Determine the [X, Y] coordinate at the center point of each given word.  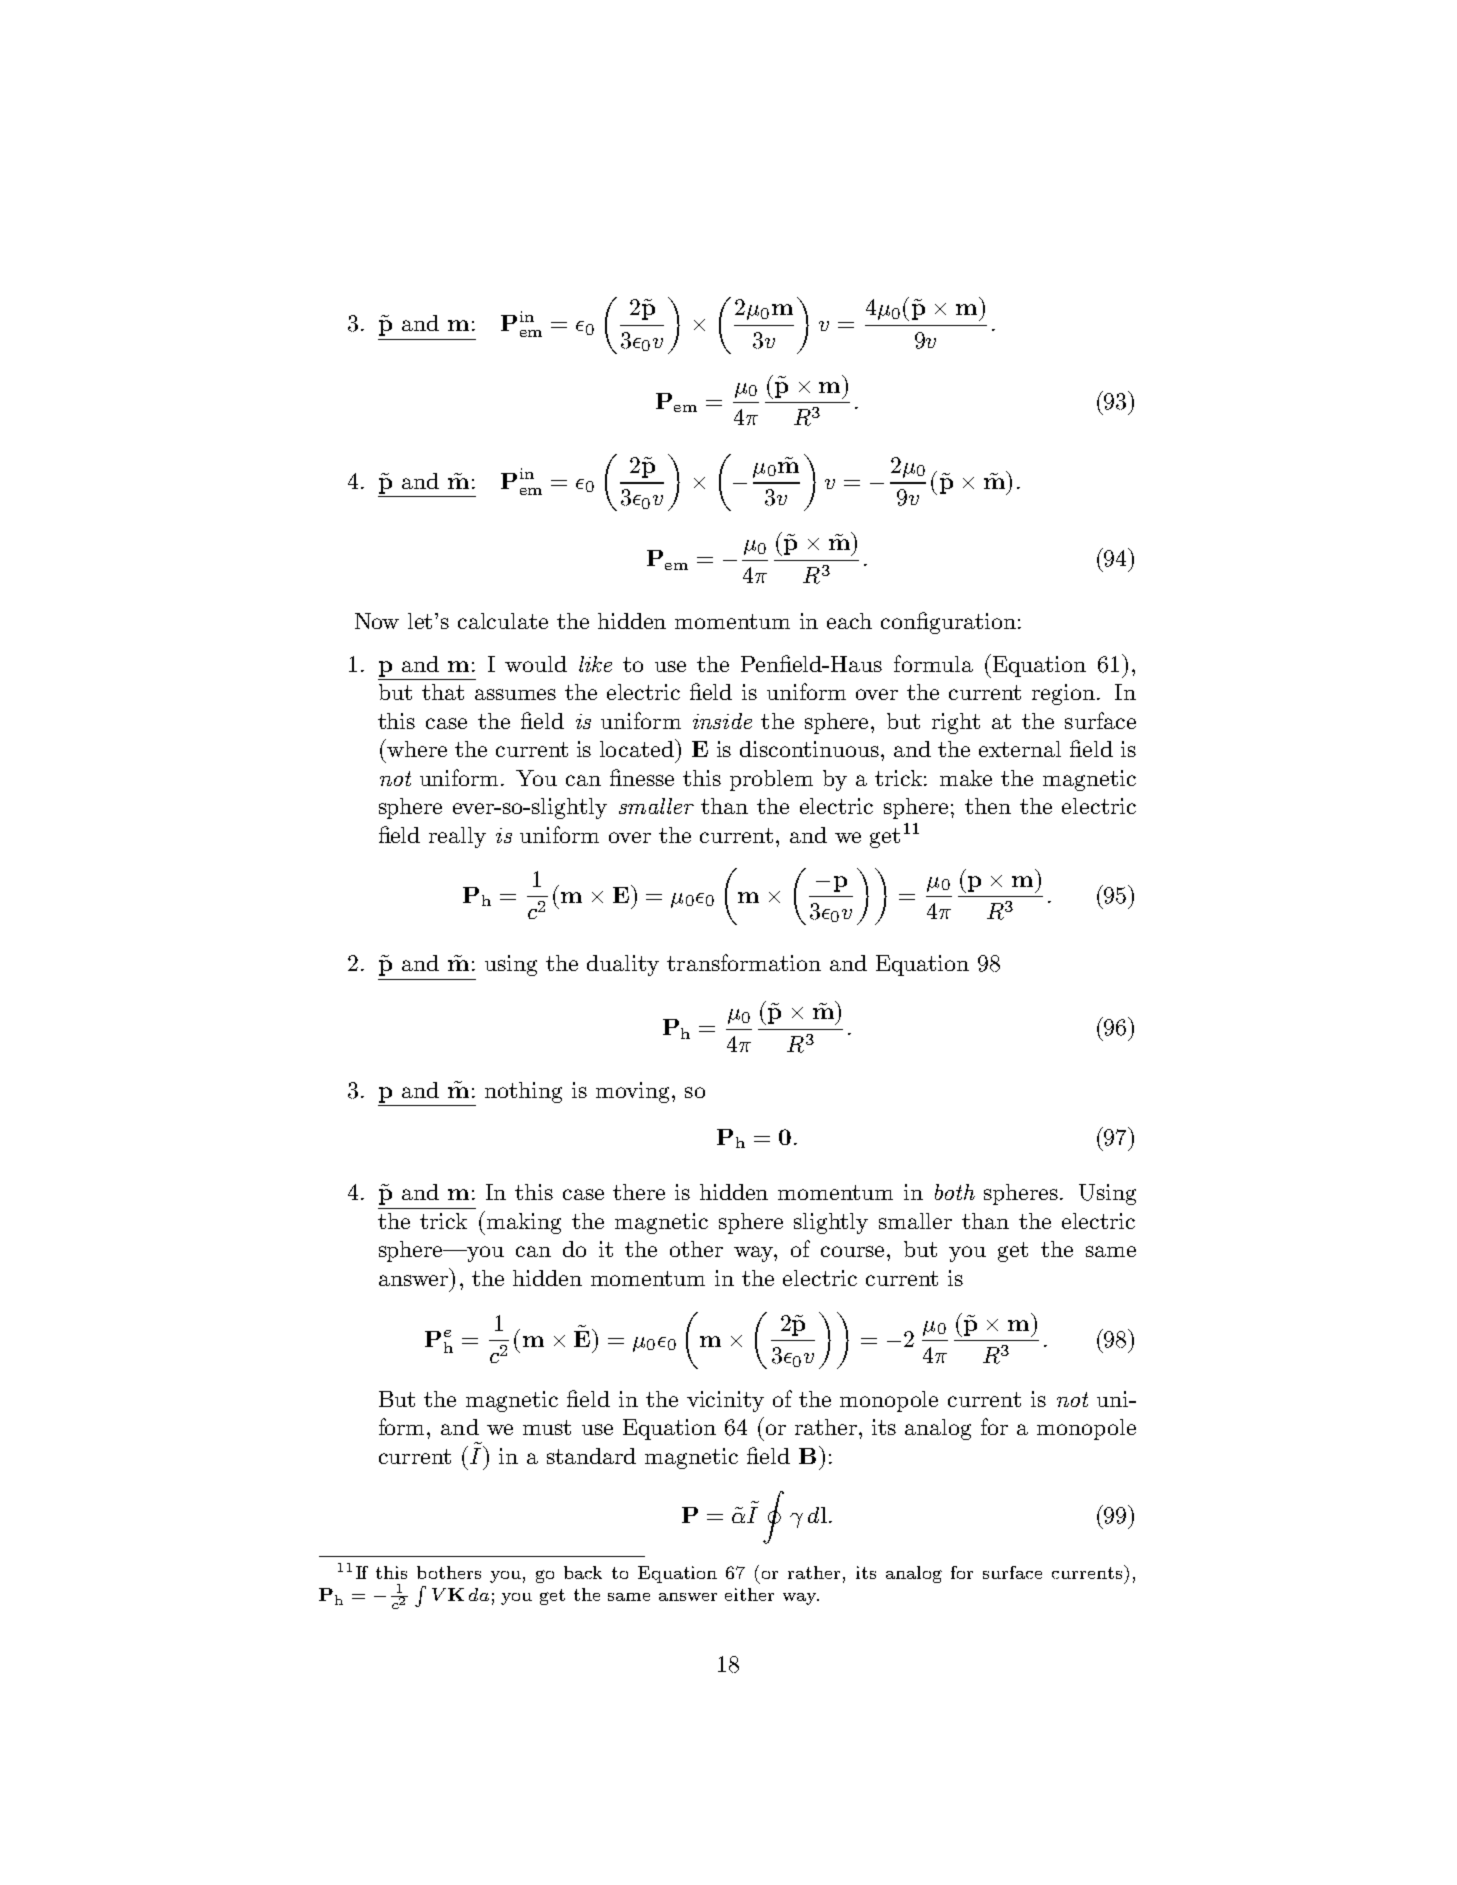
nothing [523, 1092]
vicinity [725, 1401]
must [547, 1427]
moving [632, 1092]
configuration [948, 623]
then [988, 806]
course [852, 1251]
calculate [503, 621]
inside [722, 721]
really [457, 837]
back [583, 1572]
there [639, 1192]
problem [771, 780]
